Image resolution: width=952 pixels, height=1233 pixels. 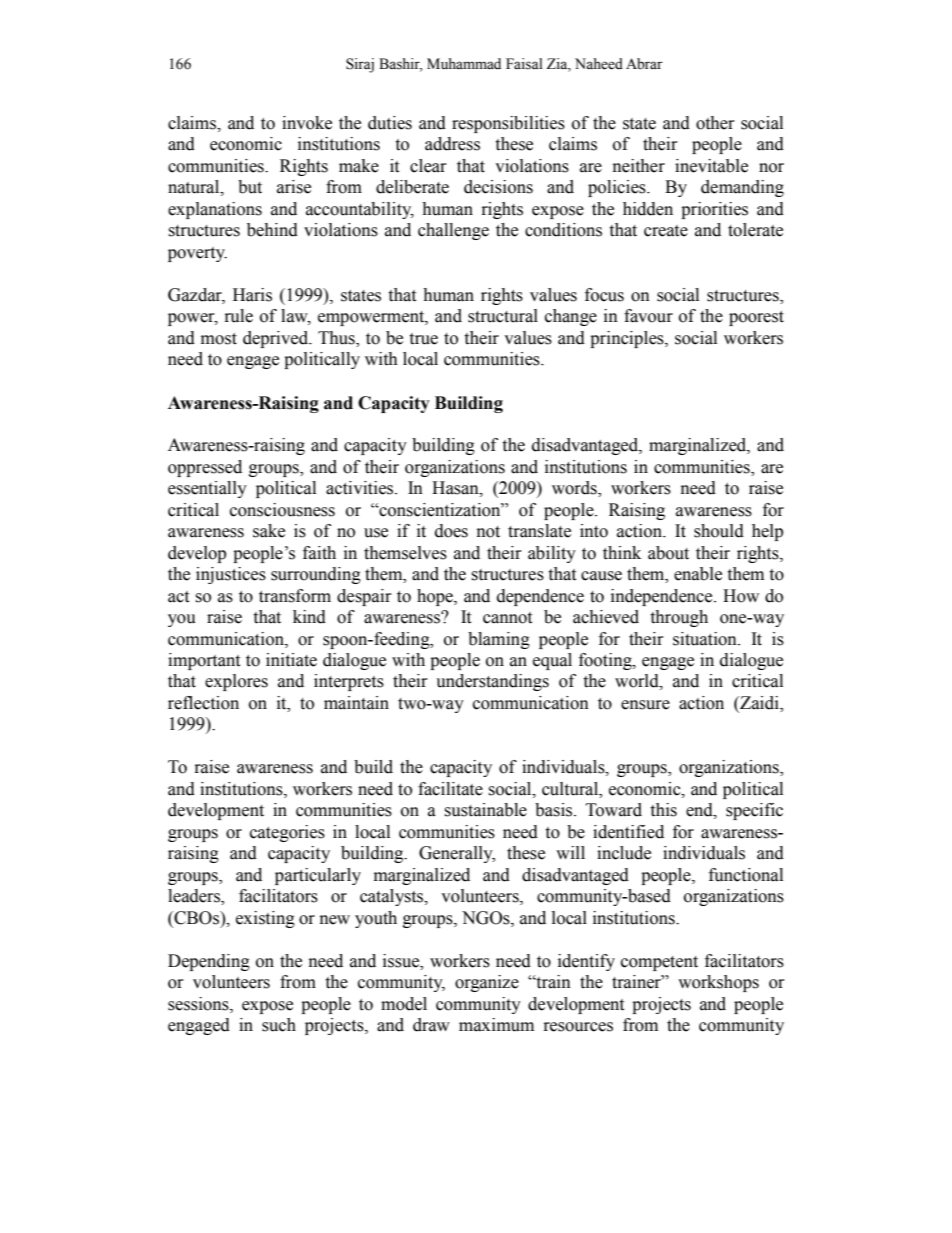 I want to click on does, so click(x=451, y=531).
